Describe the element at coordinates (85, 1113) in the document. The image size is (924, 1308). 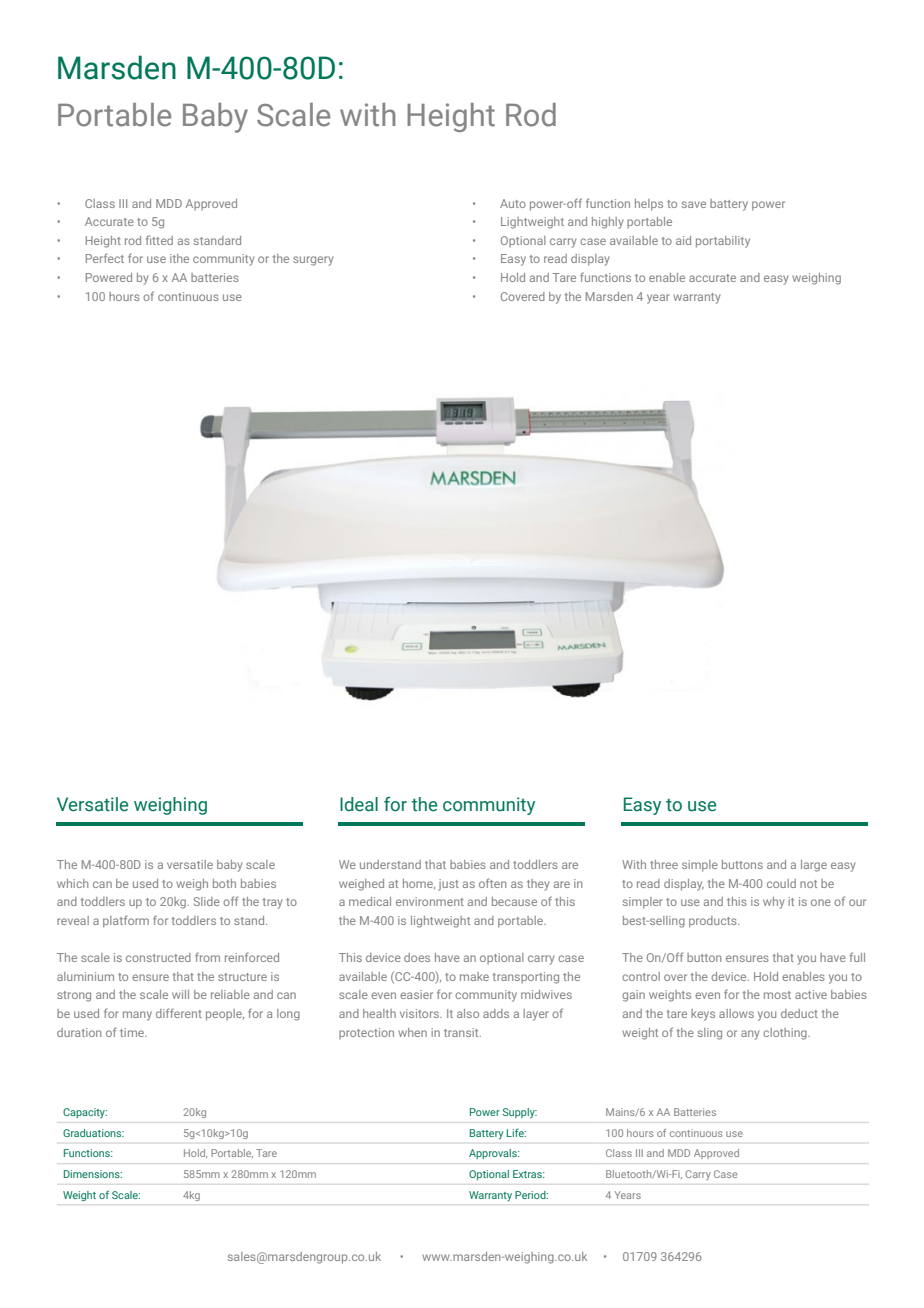
I see `Capacity` at that location.
